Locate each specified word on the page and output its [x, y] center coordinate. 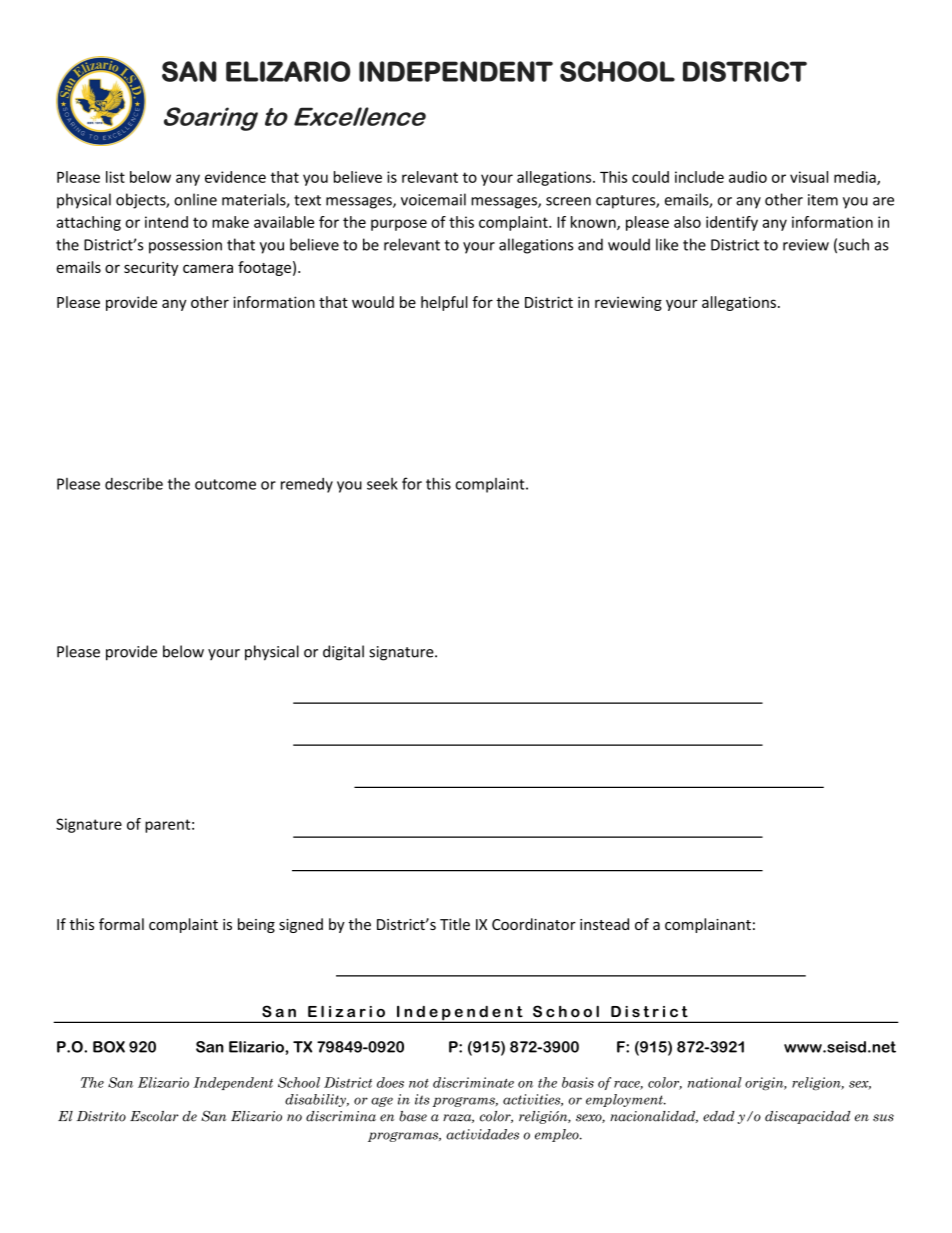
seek [382, 484]
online [195, 199]
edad [719, 1116]
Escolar [154, 1116]
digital [343, 653]
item [823, 200]
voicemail [433, 199]
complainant [708, 925]
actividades [482, 1134]
